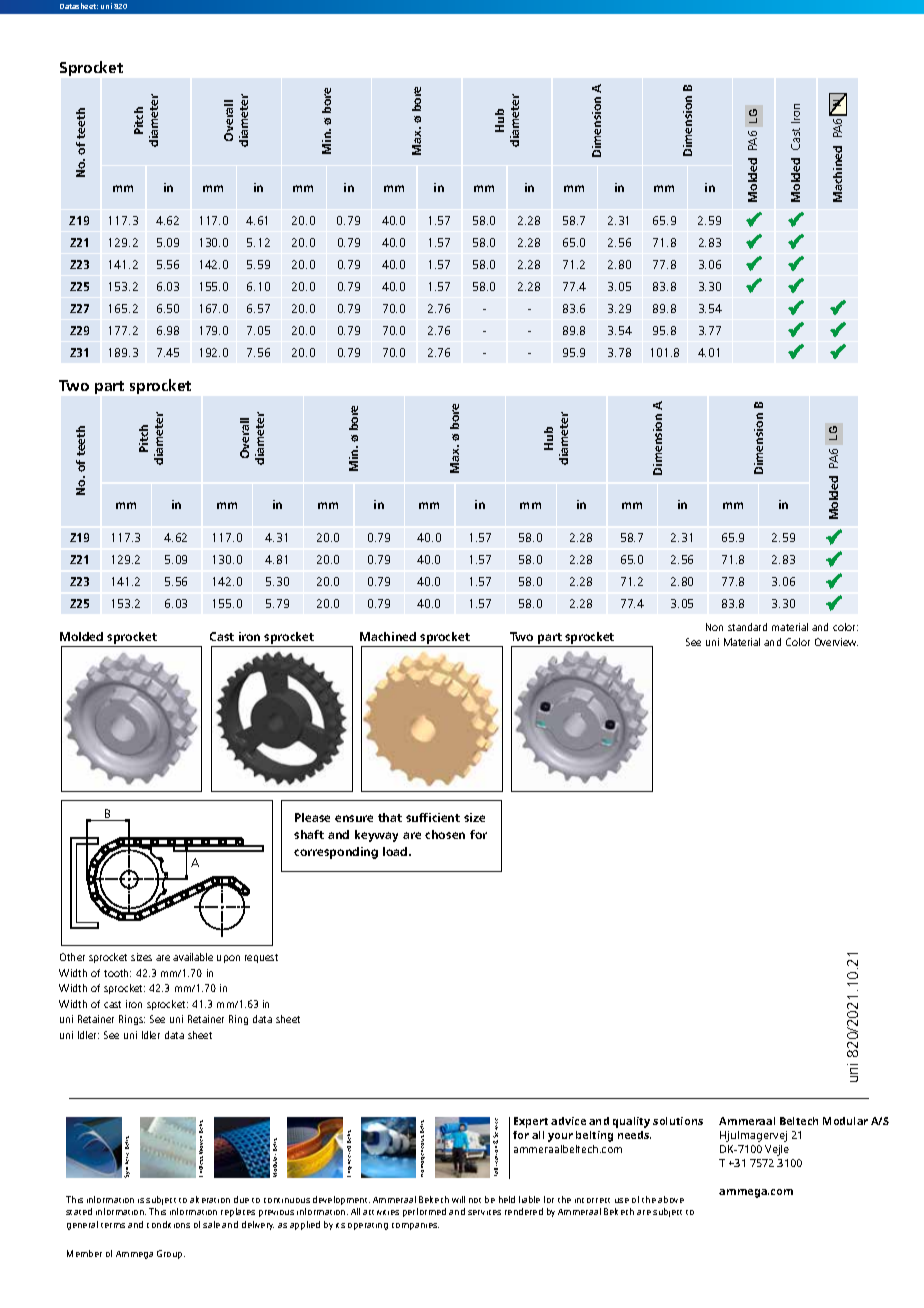 This document has height=1308, width=924. I want to click on request, so click(261, 958).
